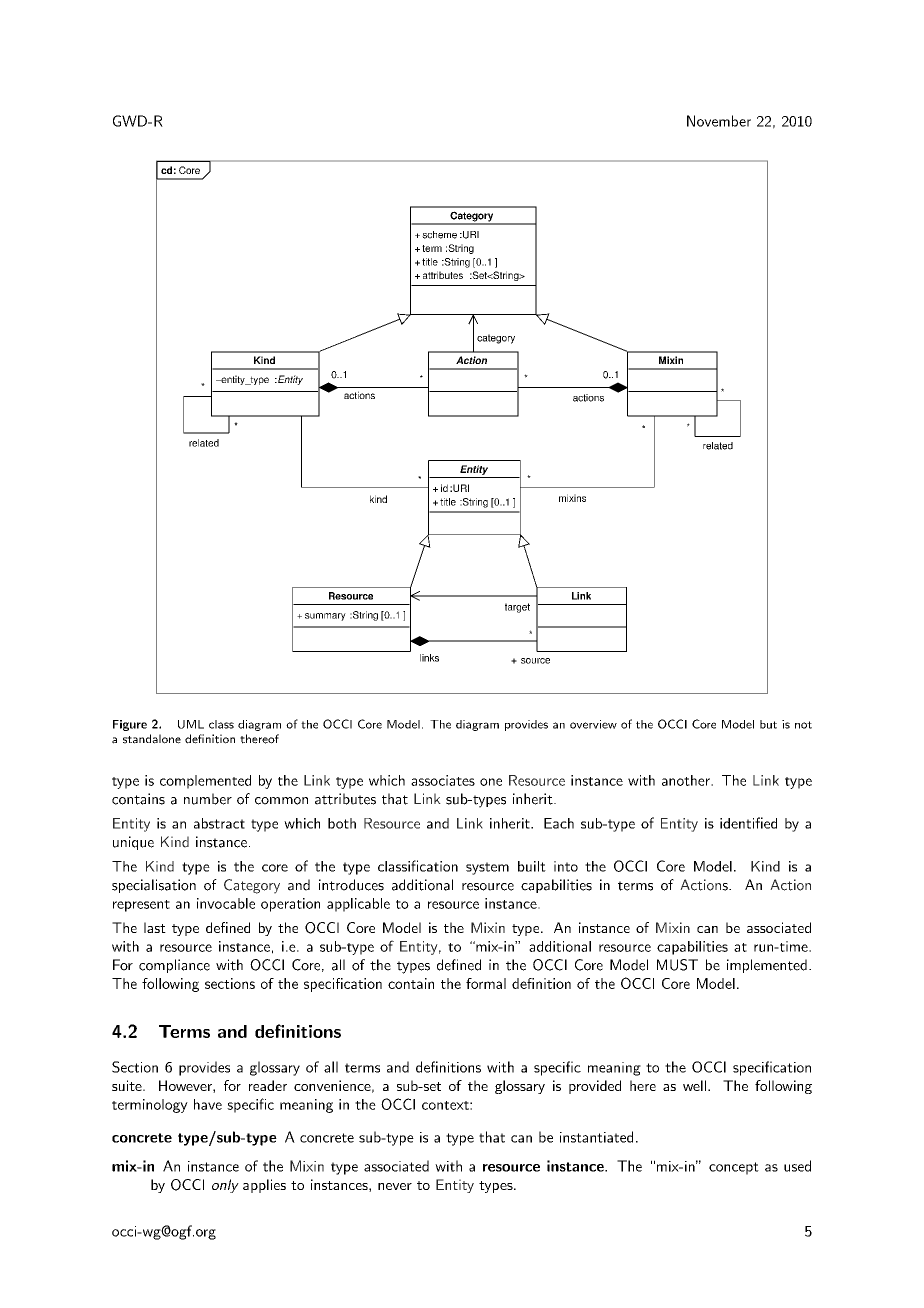  I want to click on November, so click(719, 121).
